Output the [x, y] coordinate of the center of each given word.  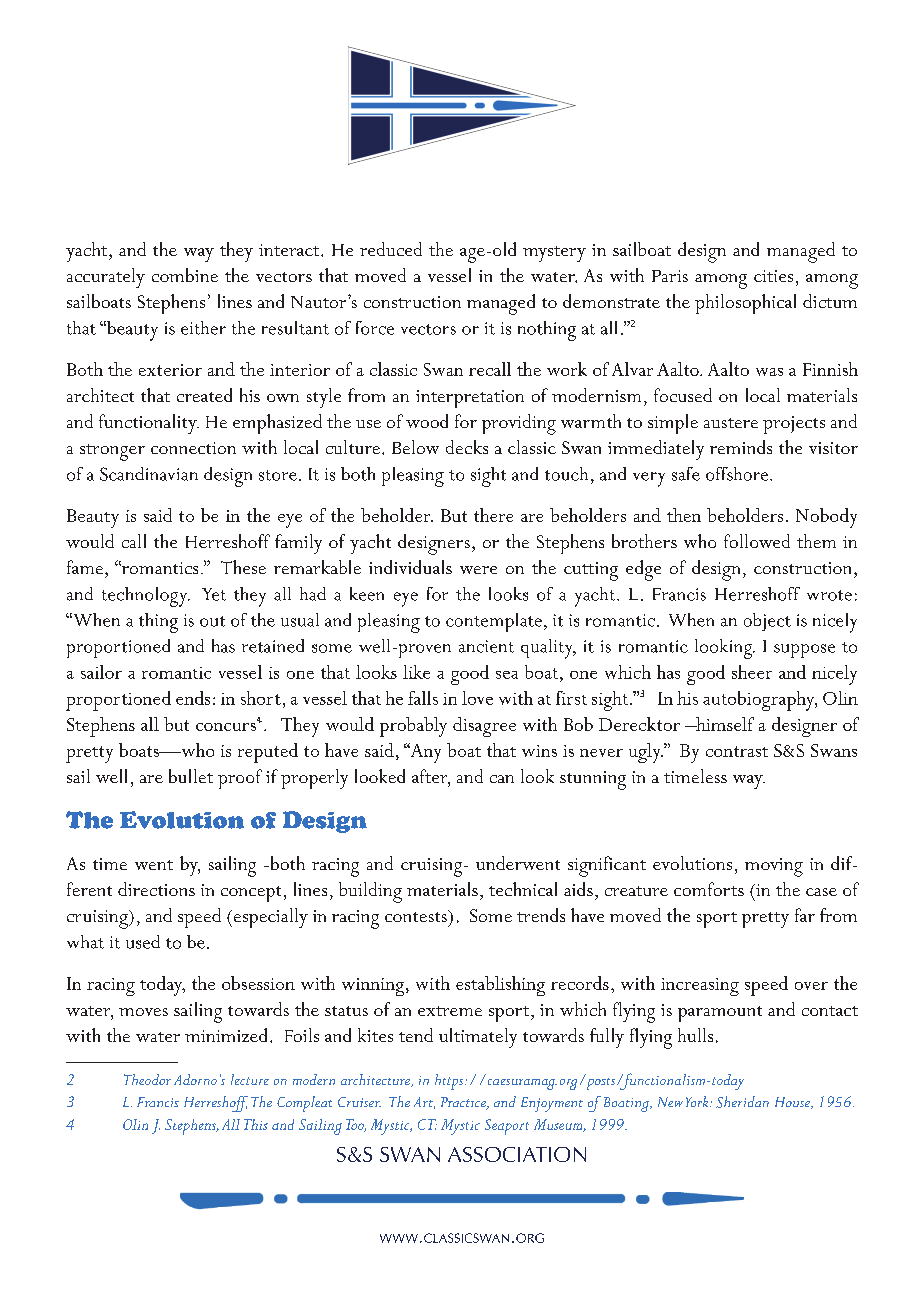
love [477, 698]
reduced [391, 249]
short [261, 698]
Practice [464, 1103]
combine [185, 275]
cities [773, 276]
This [256, 1124]
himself [724, 724]
